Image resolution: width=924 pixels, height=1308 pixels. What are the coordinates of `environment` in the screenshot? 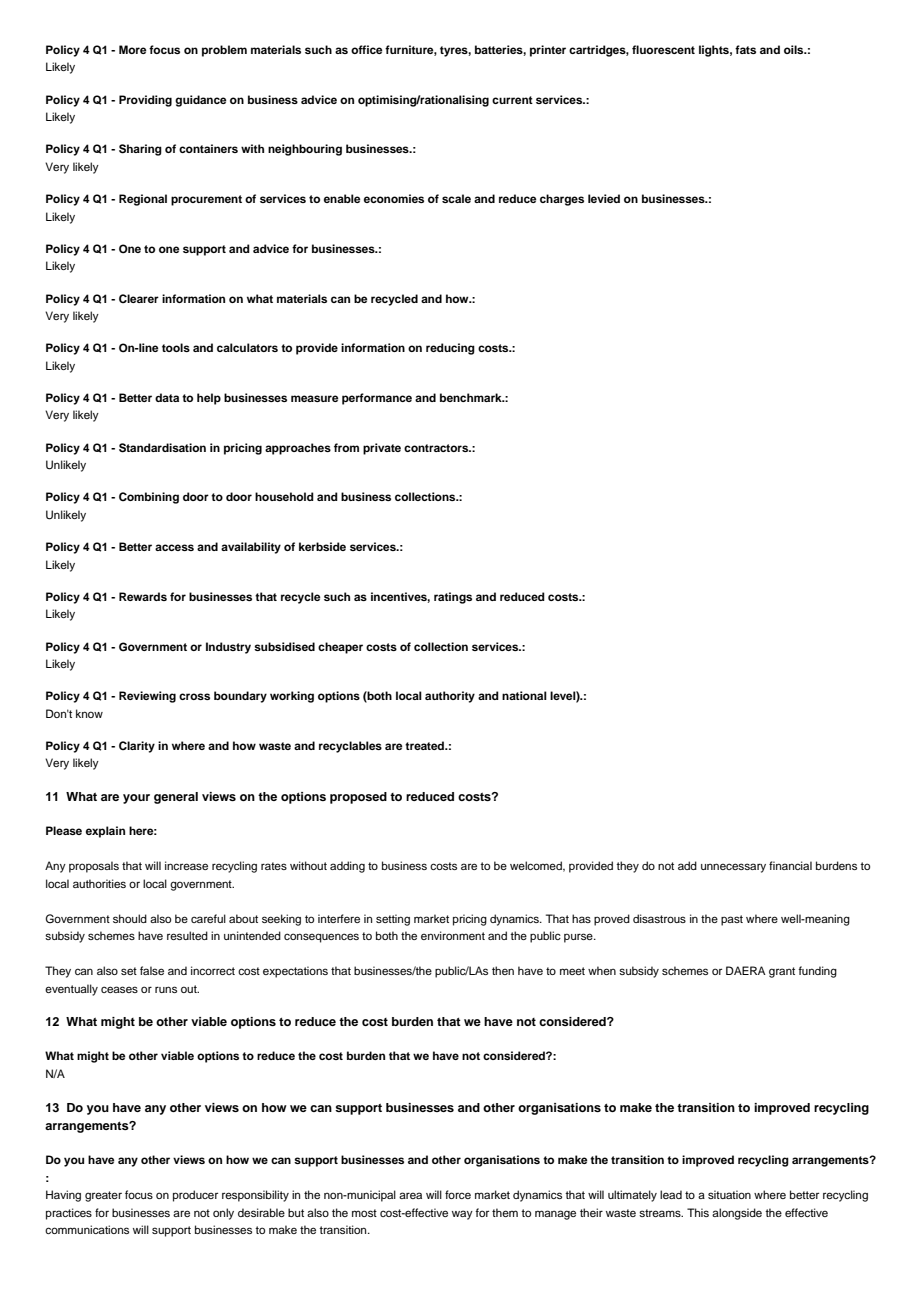 It's located at (453, 935).
